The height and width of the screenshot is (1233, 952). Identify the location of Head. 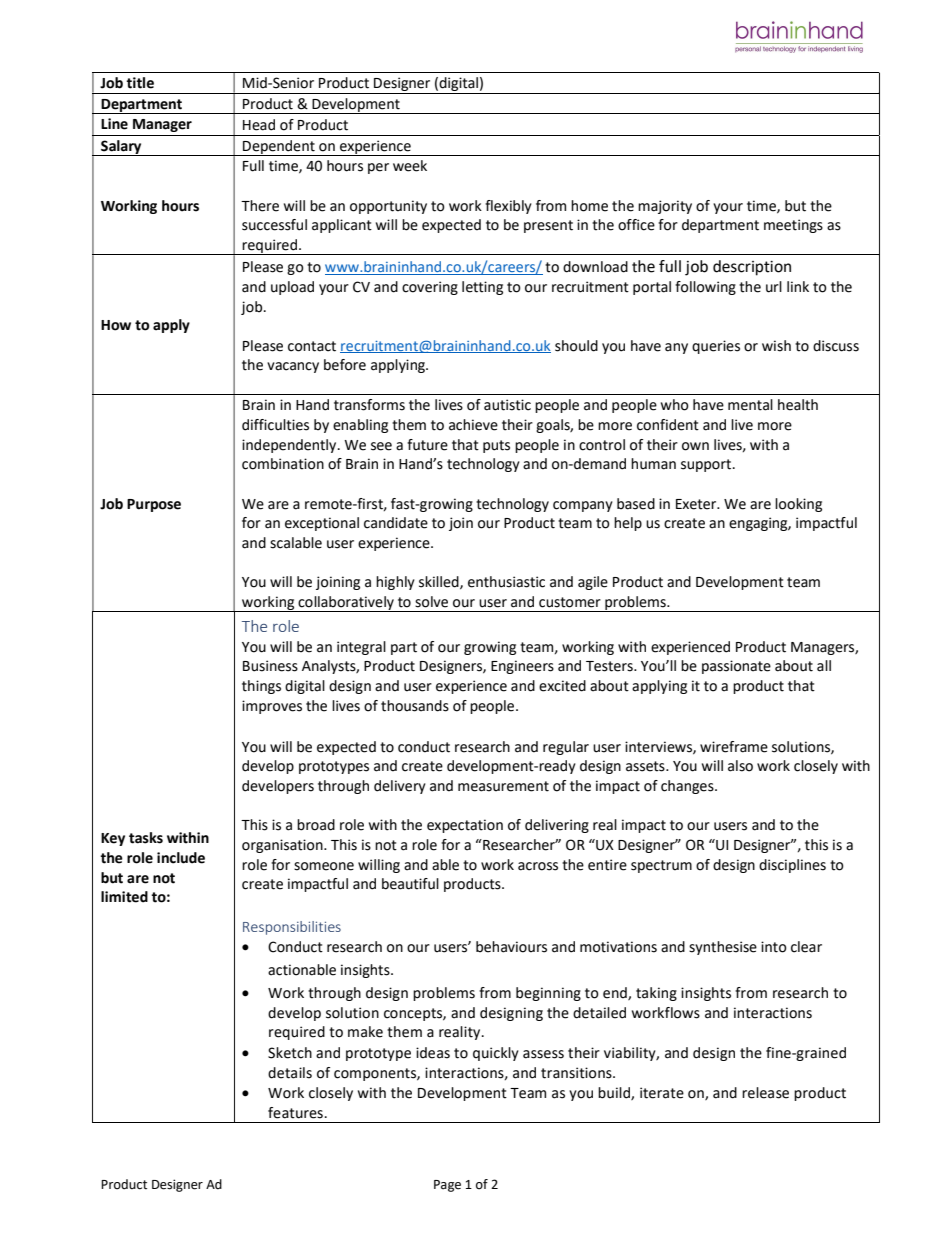
(259, 125).
